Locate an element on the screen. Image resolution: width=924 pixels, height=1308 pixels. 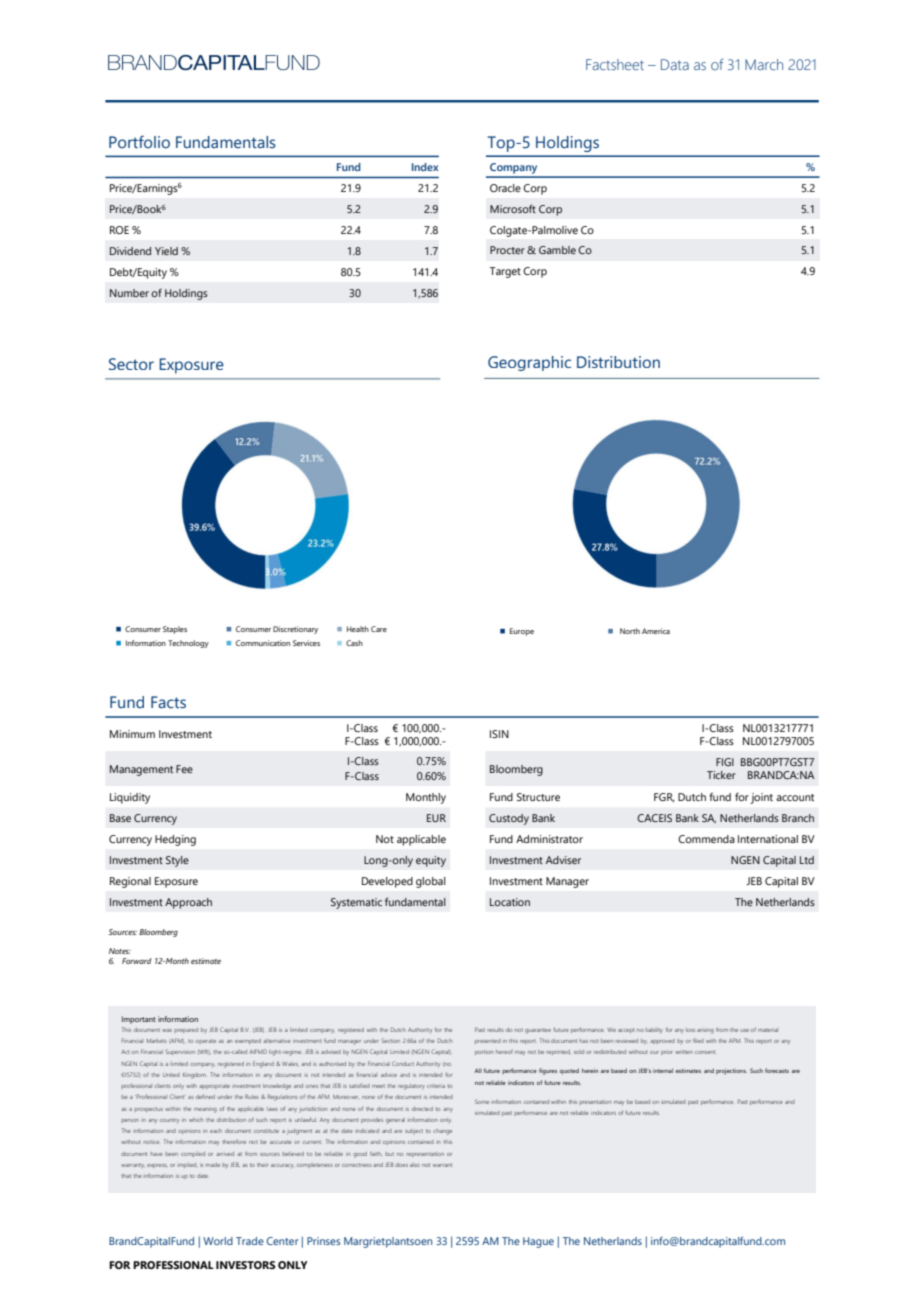
World is located at coordinates (218, 1241).
